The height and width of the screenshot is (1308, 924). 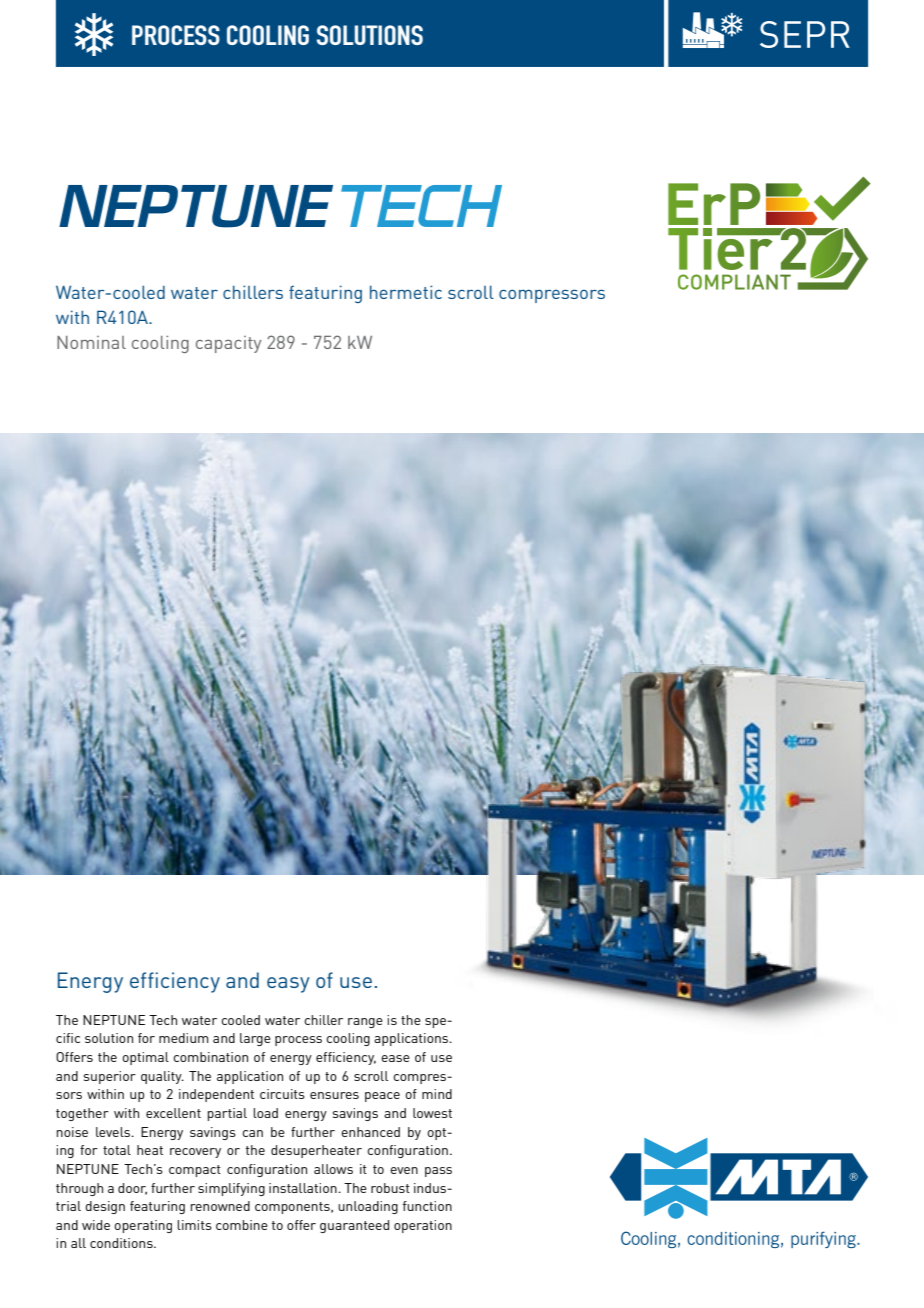 What do you see at coordinates (242, 1225) in the screenshot?
I see `combine` at bounding box center [242, 1225].
